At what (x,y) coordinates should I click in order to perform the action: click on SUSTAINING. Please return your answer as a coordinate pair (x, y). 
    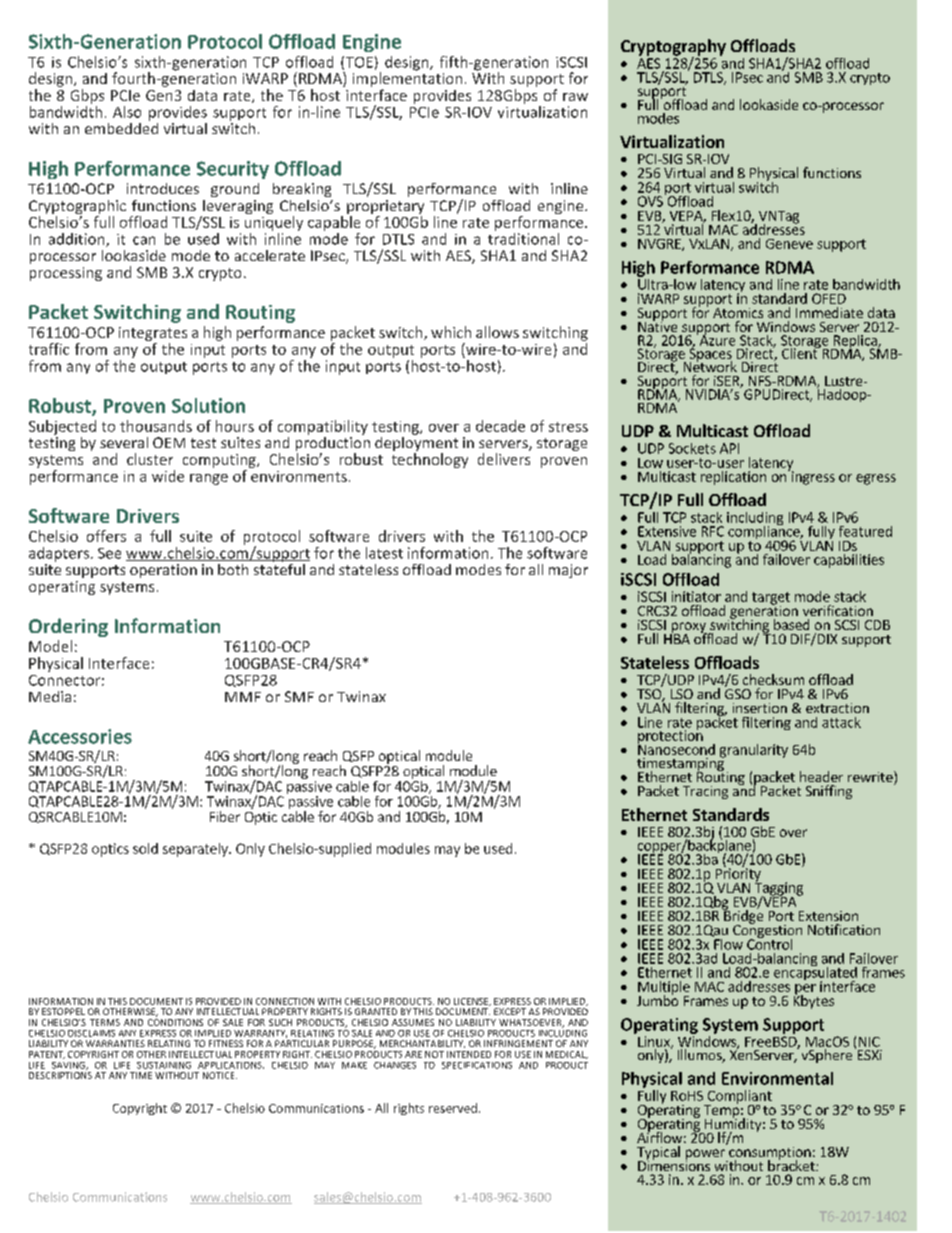
    Looking at the image, I should click on (164, 1065).
